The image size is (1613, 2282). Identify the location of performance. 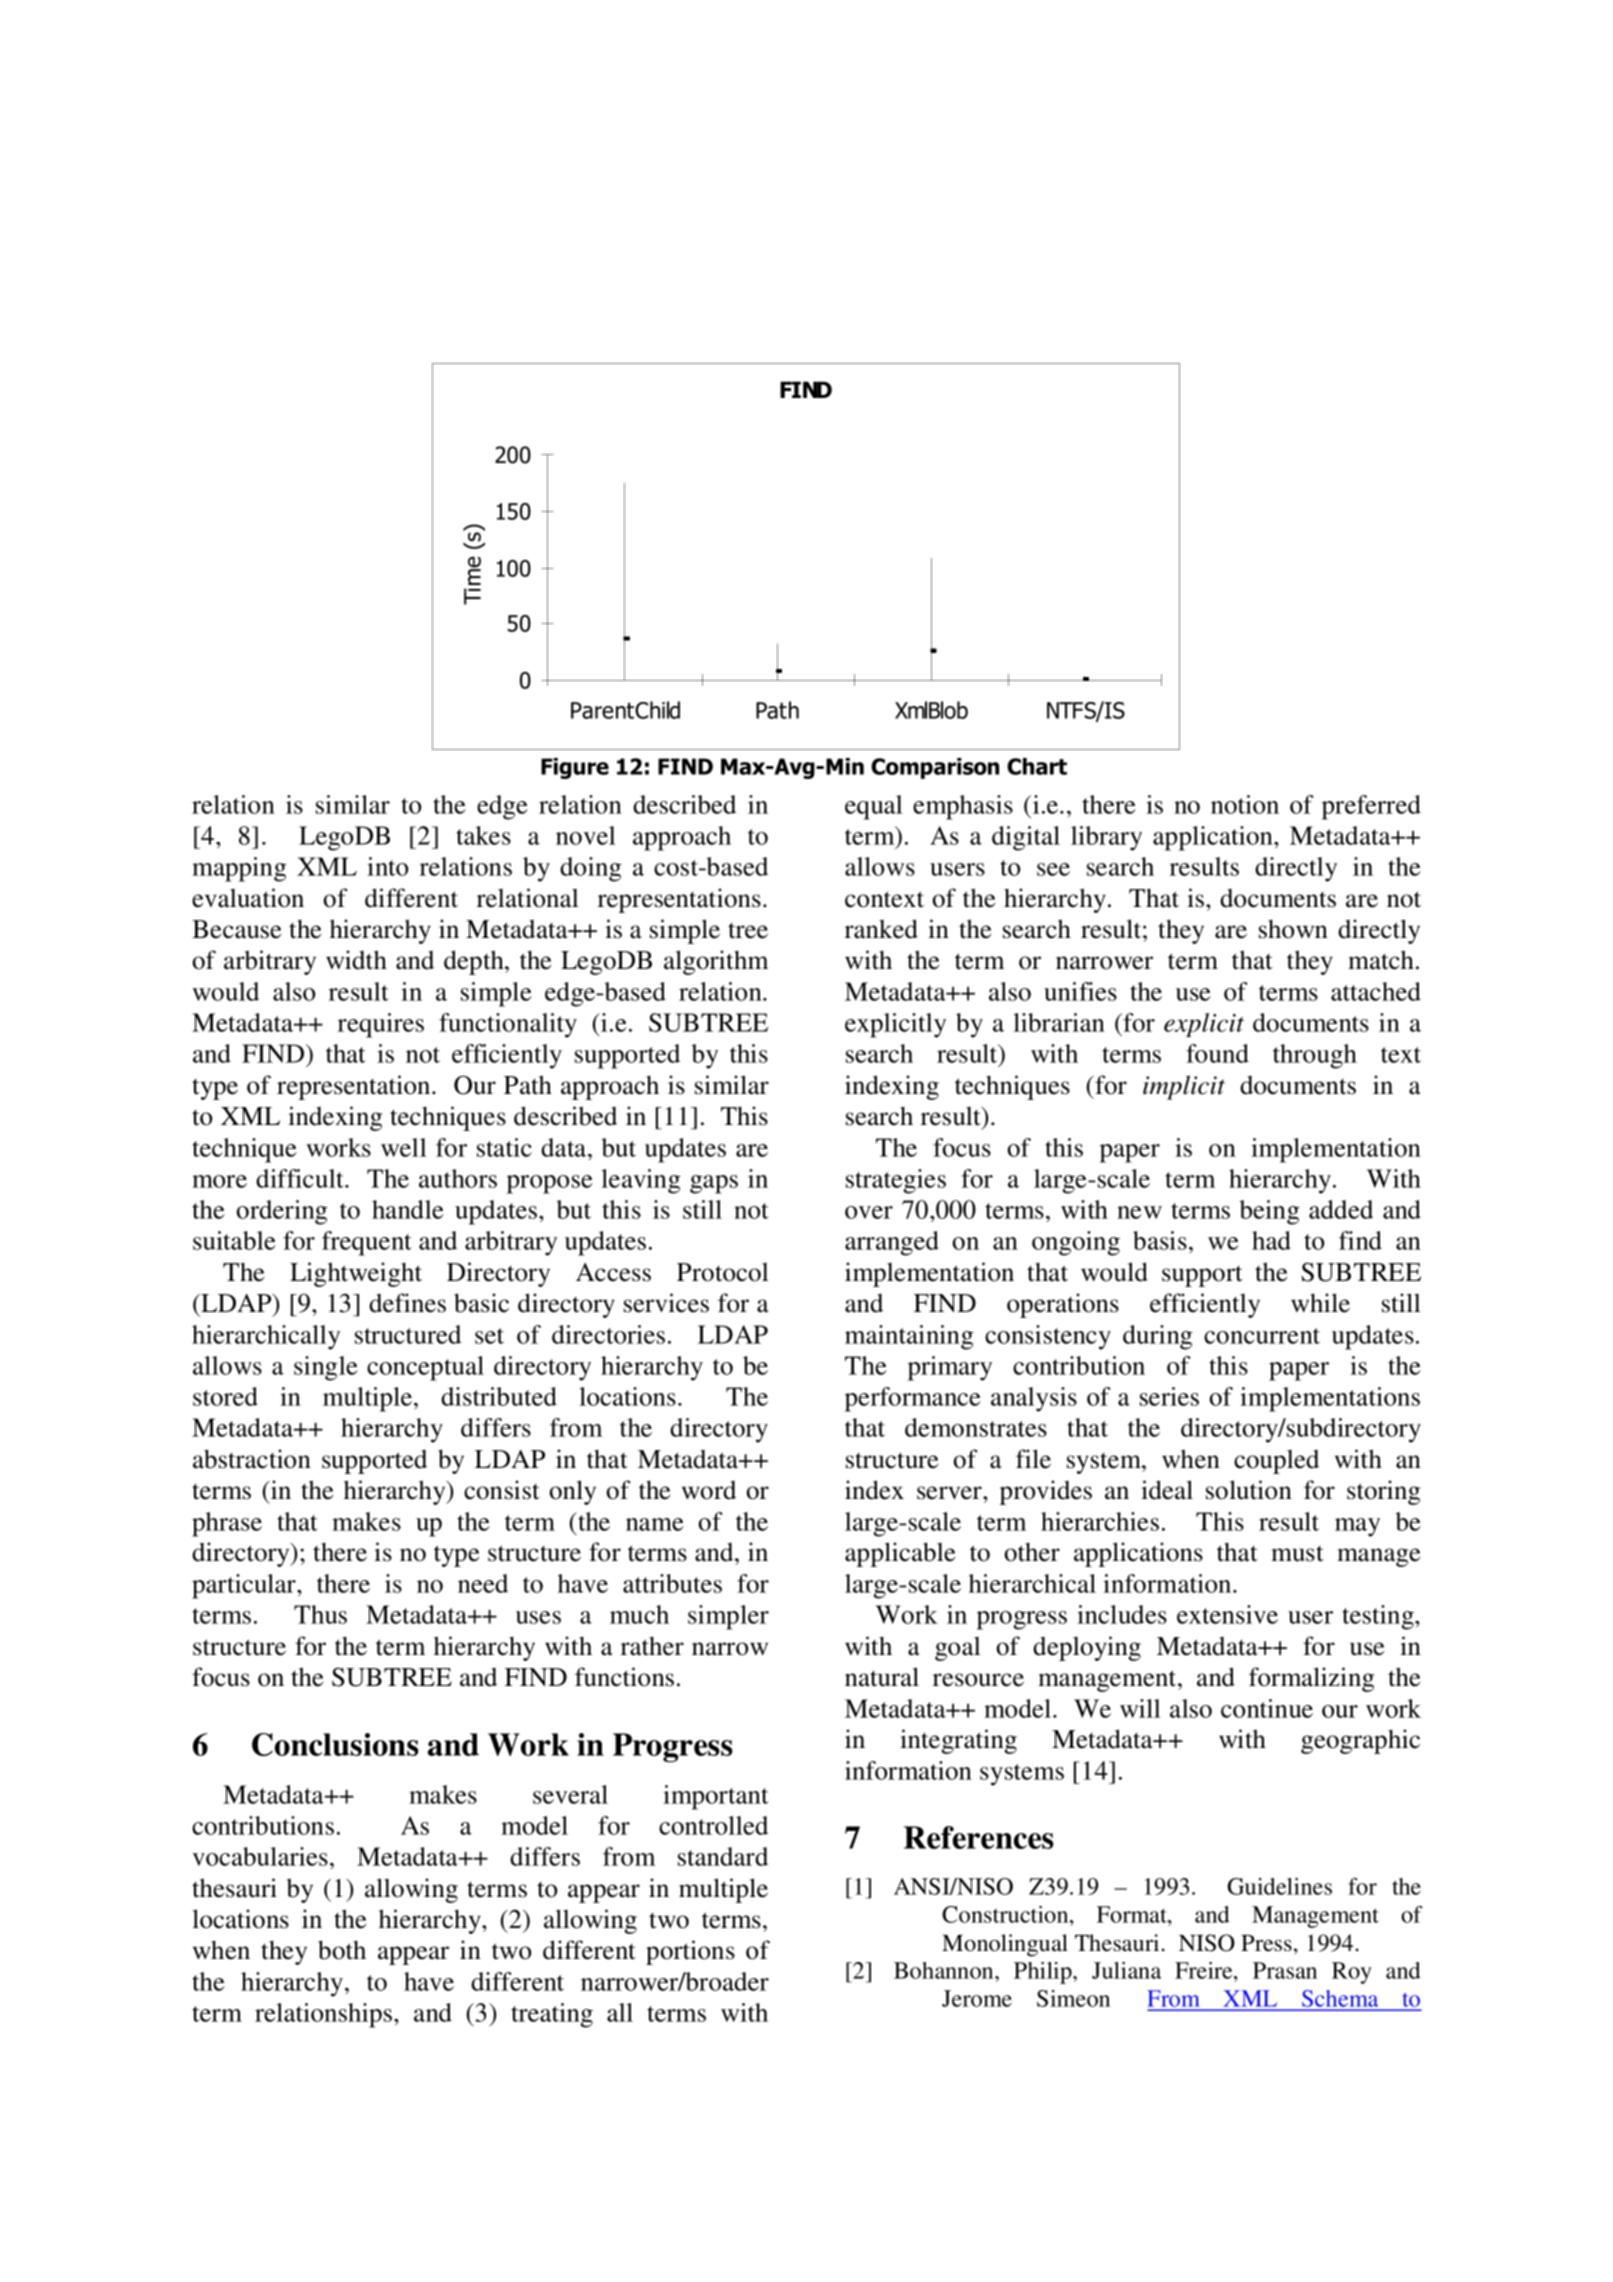
(913, 1399).
